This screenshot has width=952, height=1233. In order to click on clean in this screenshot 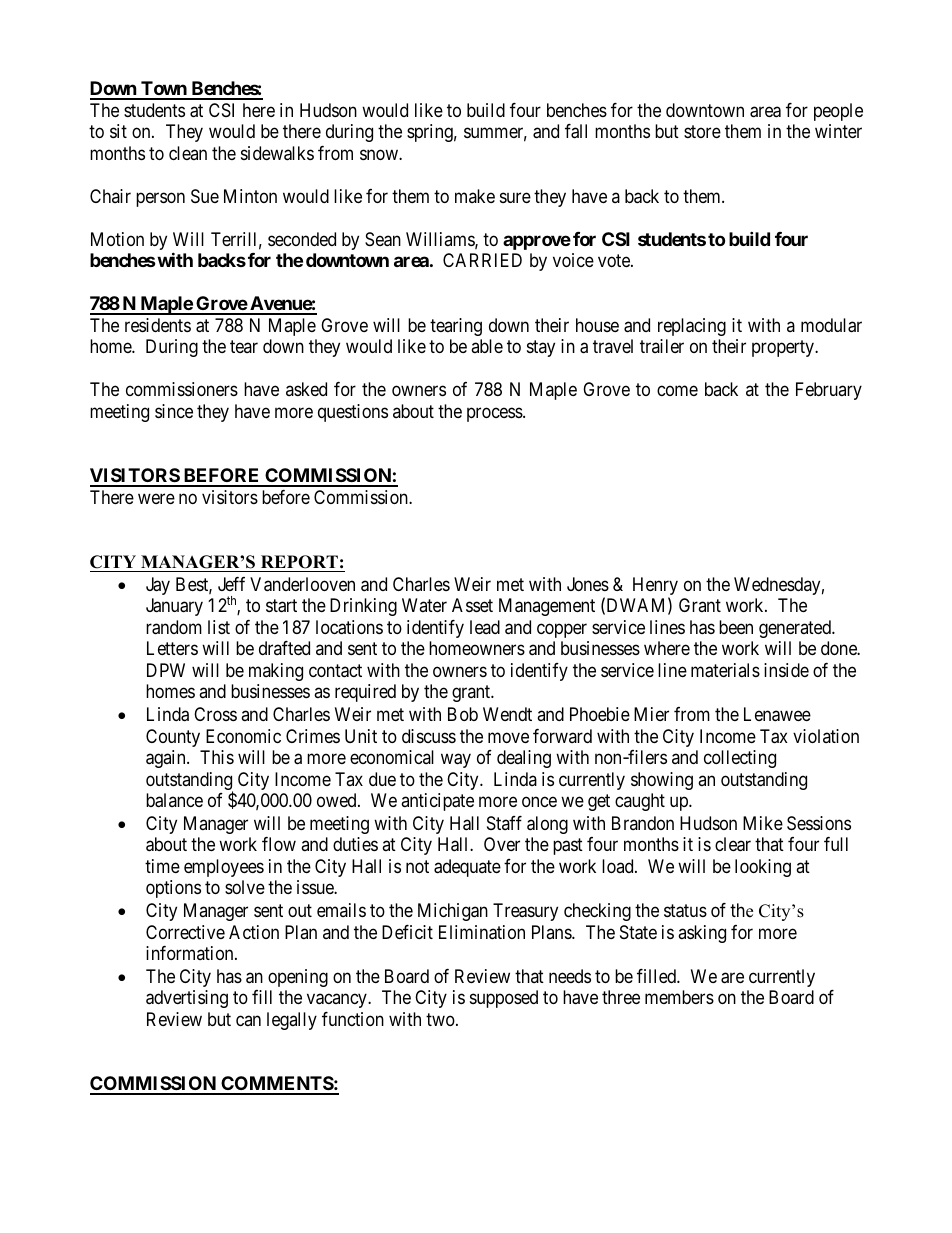, I will do `click(188, 153)`.
